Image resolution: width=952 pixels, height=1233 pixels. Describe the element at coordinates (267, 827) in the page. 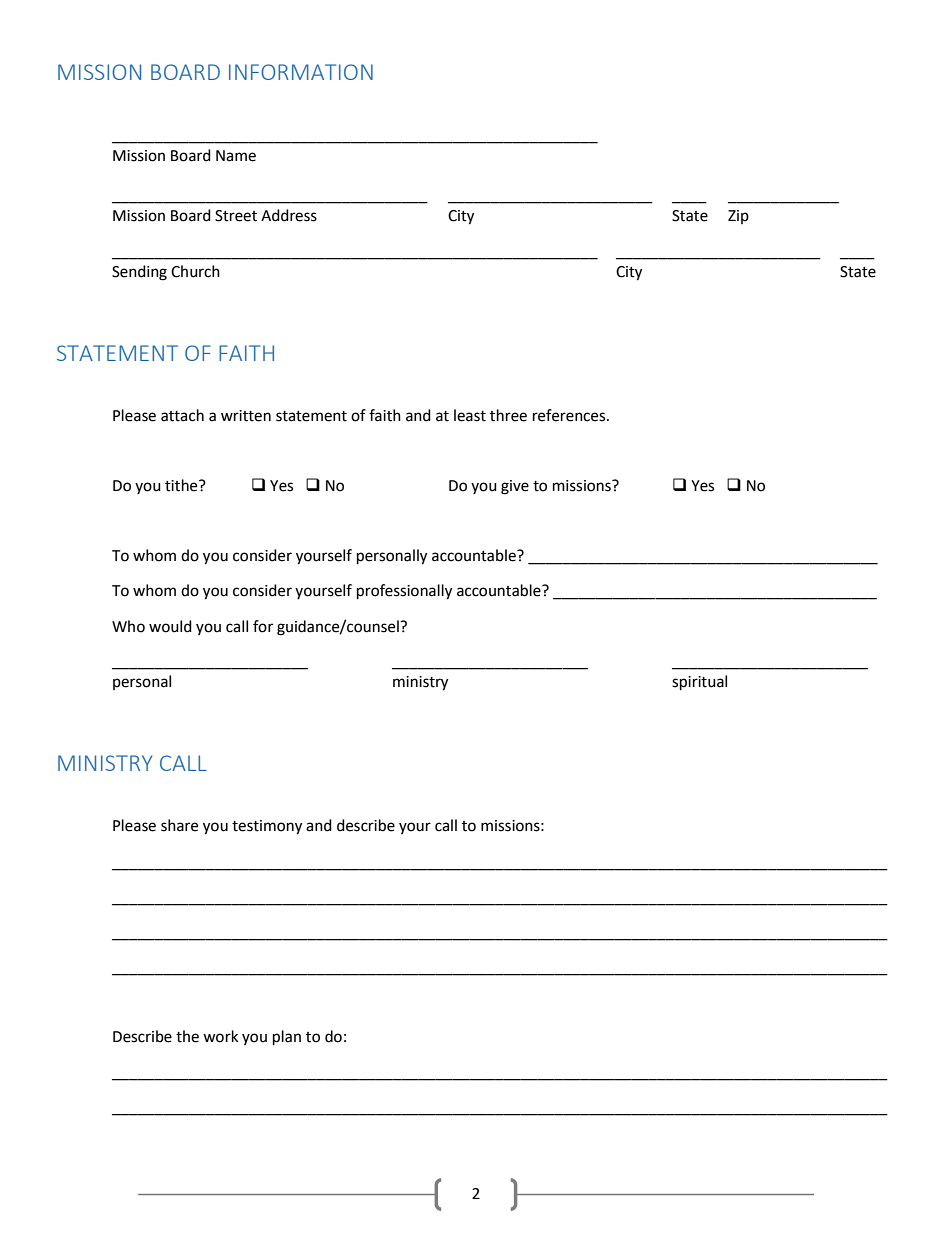

I see `testimony` at that location.
